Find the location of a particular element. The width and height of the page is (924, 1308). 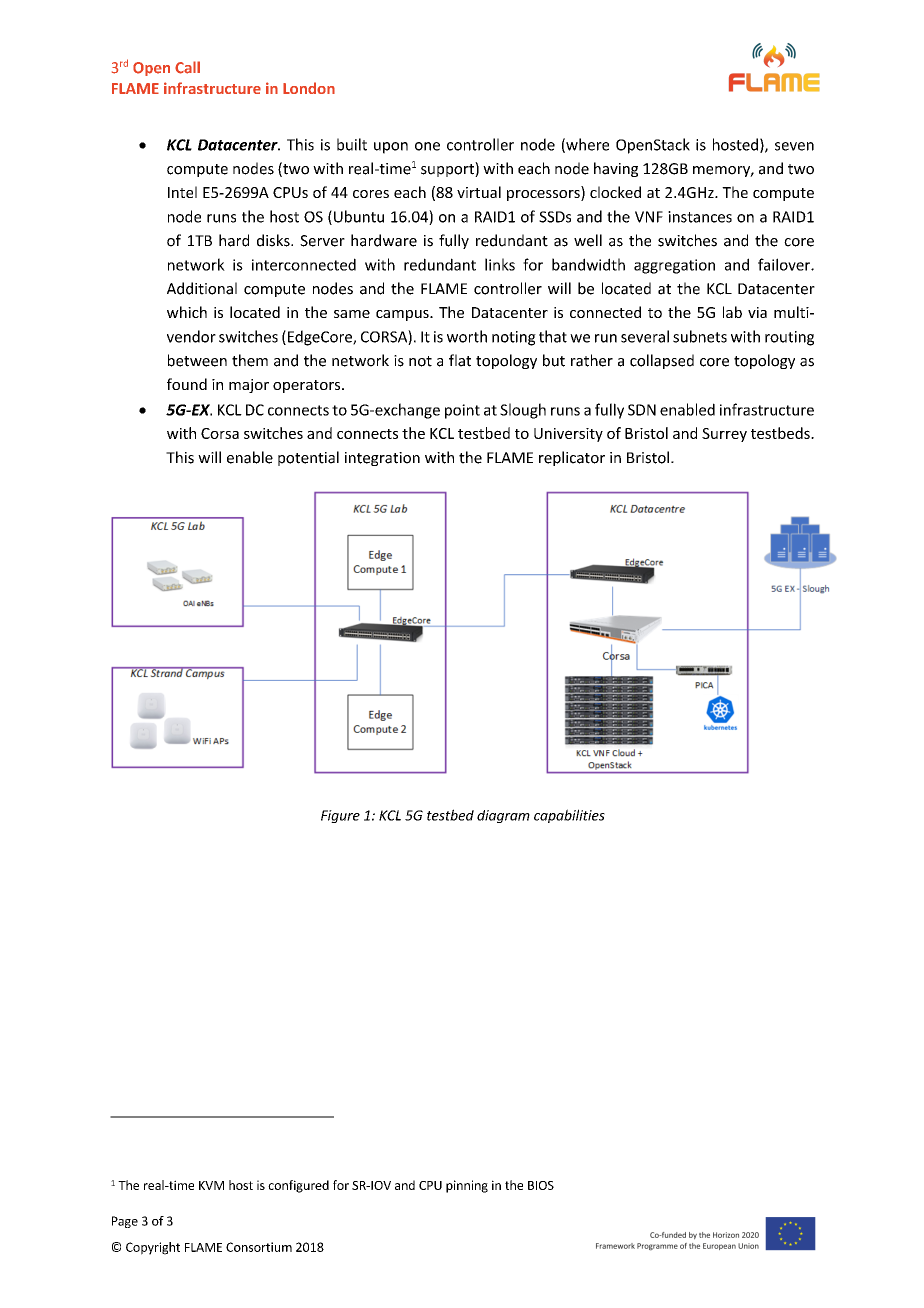

Call is located at coordinates (187, 67).
